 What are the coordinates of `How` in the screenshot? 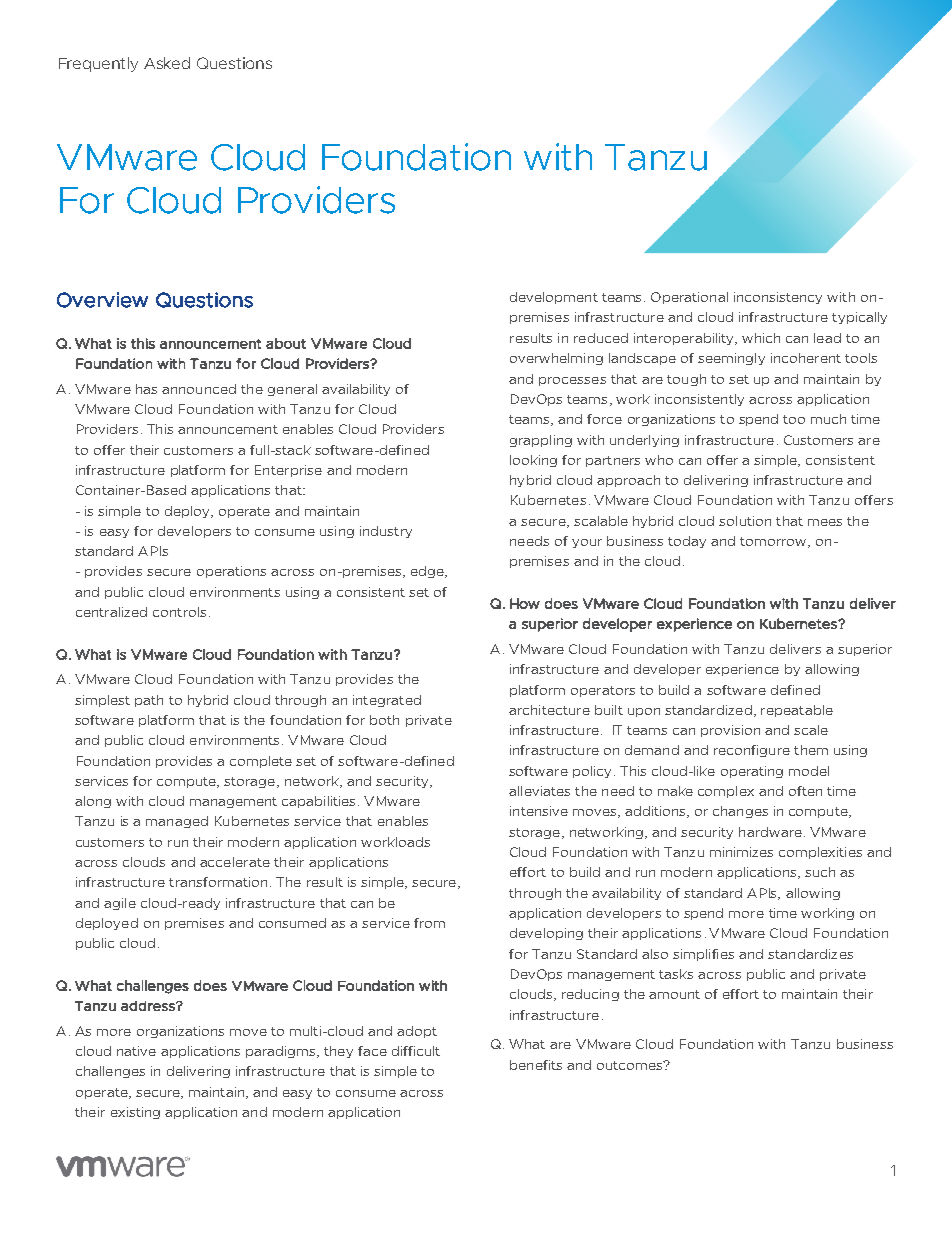 It's located at (525, 603).
